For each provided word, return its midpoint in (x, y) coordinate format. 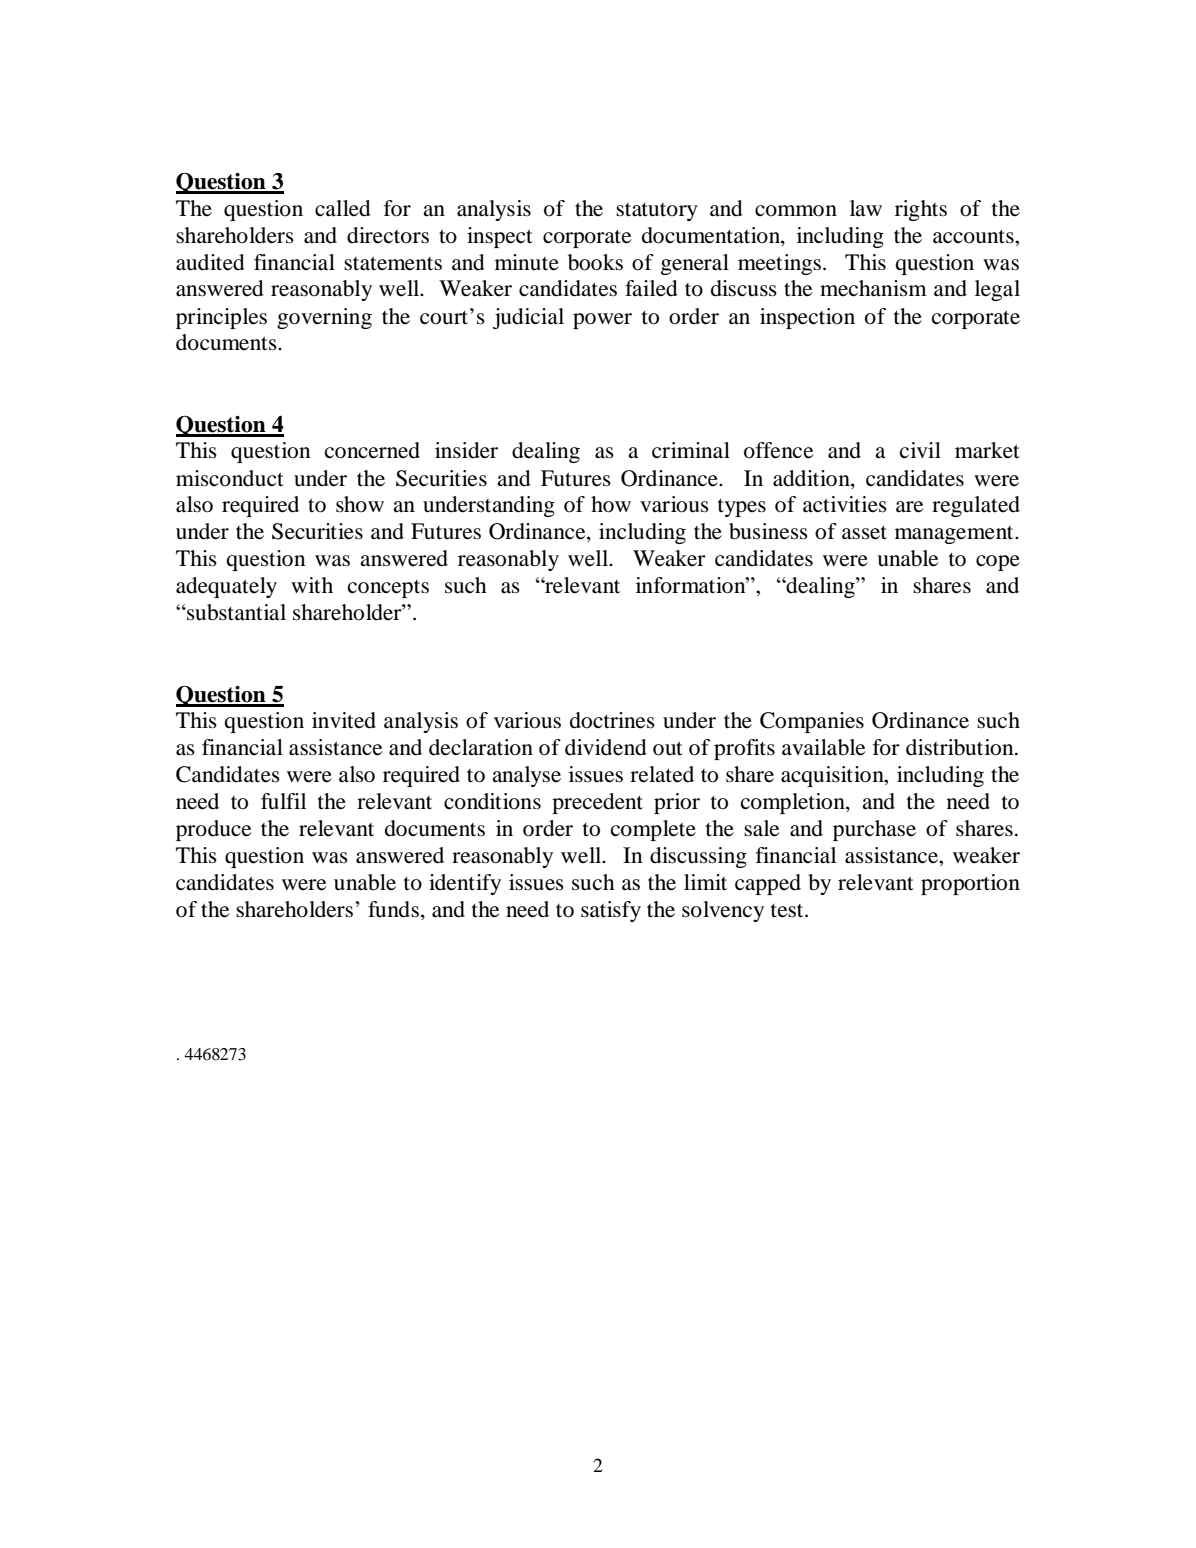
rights (921, 210)
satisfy (611, 911)
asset (864, 533)
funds (393, 909)
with (312, 585)
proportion (970, 884)
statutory (657, 212)
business (768, 531)
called (343, 208)
